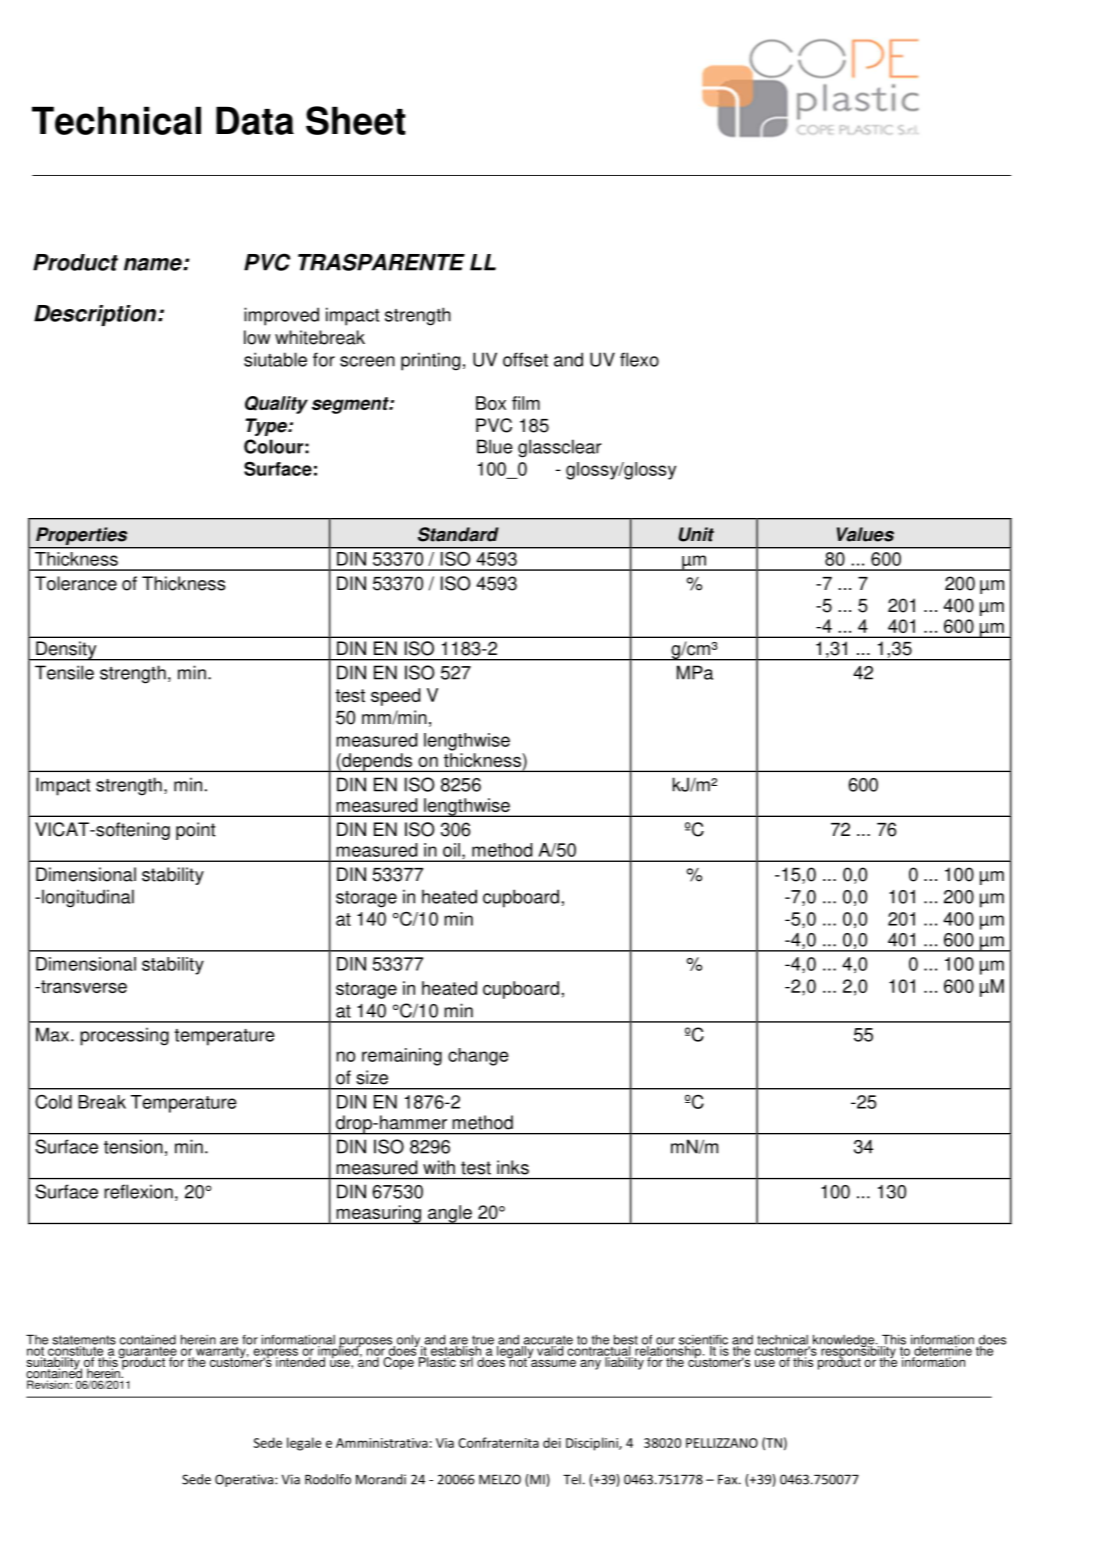 The height and width of the page is (1568, 1108). I want to click on inks, so click(513, 1167).
